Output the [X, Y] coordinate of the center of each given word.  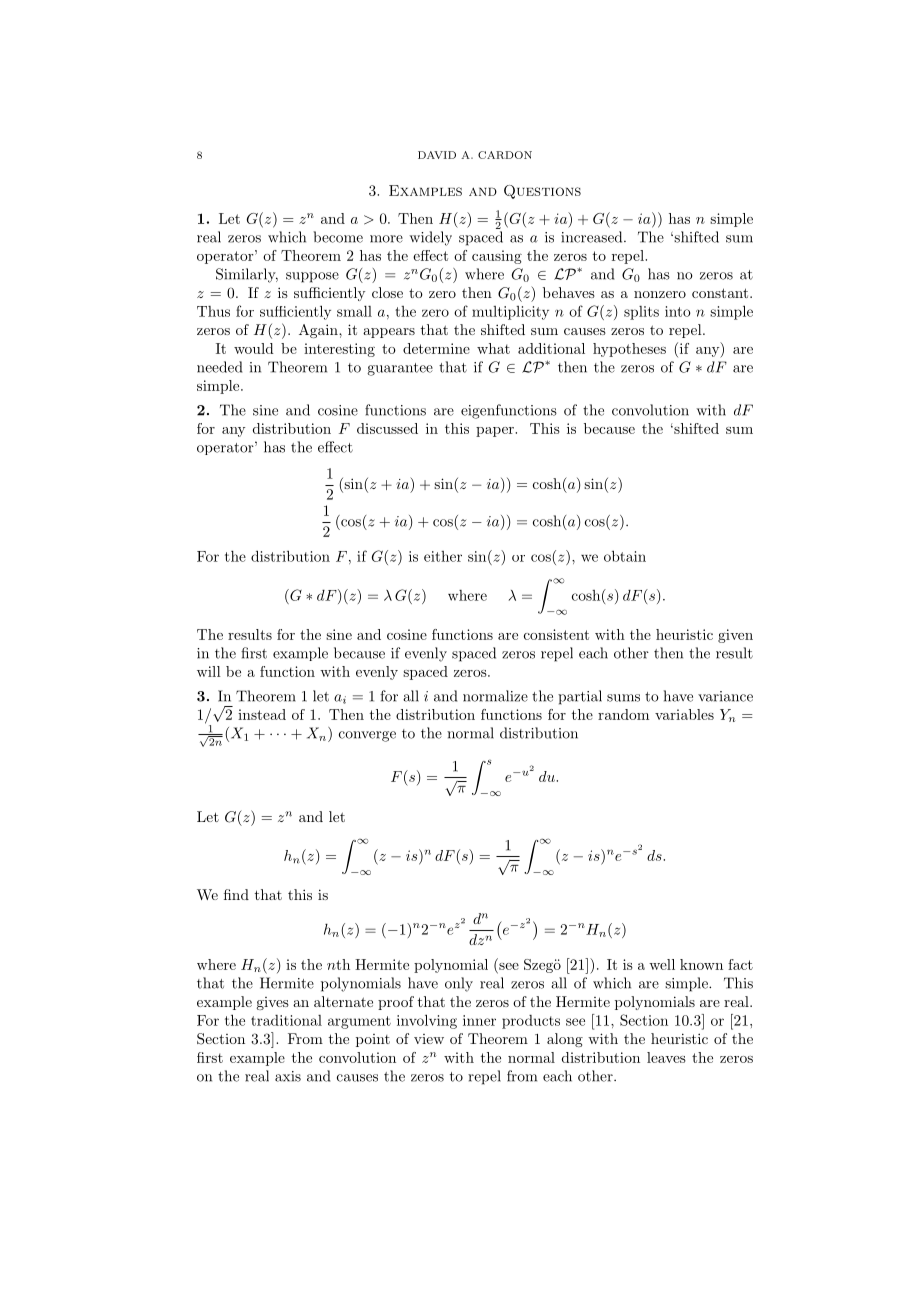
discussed [387, 428]
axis [288, 1076]
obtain [625, 556]
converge [367, 736]
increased [593, 237]
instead [262, 714]
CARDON [505, 155]
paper [496, 432]
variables [684, 714]
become [338, 237]
